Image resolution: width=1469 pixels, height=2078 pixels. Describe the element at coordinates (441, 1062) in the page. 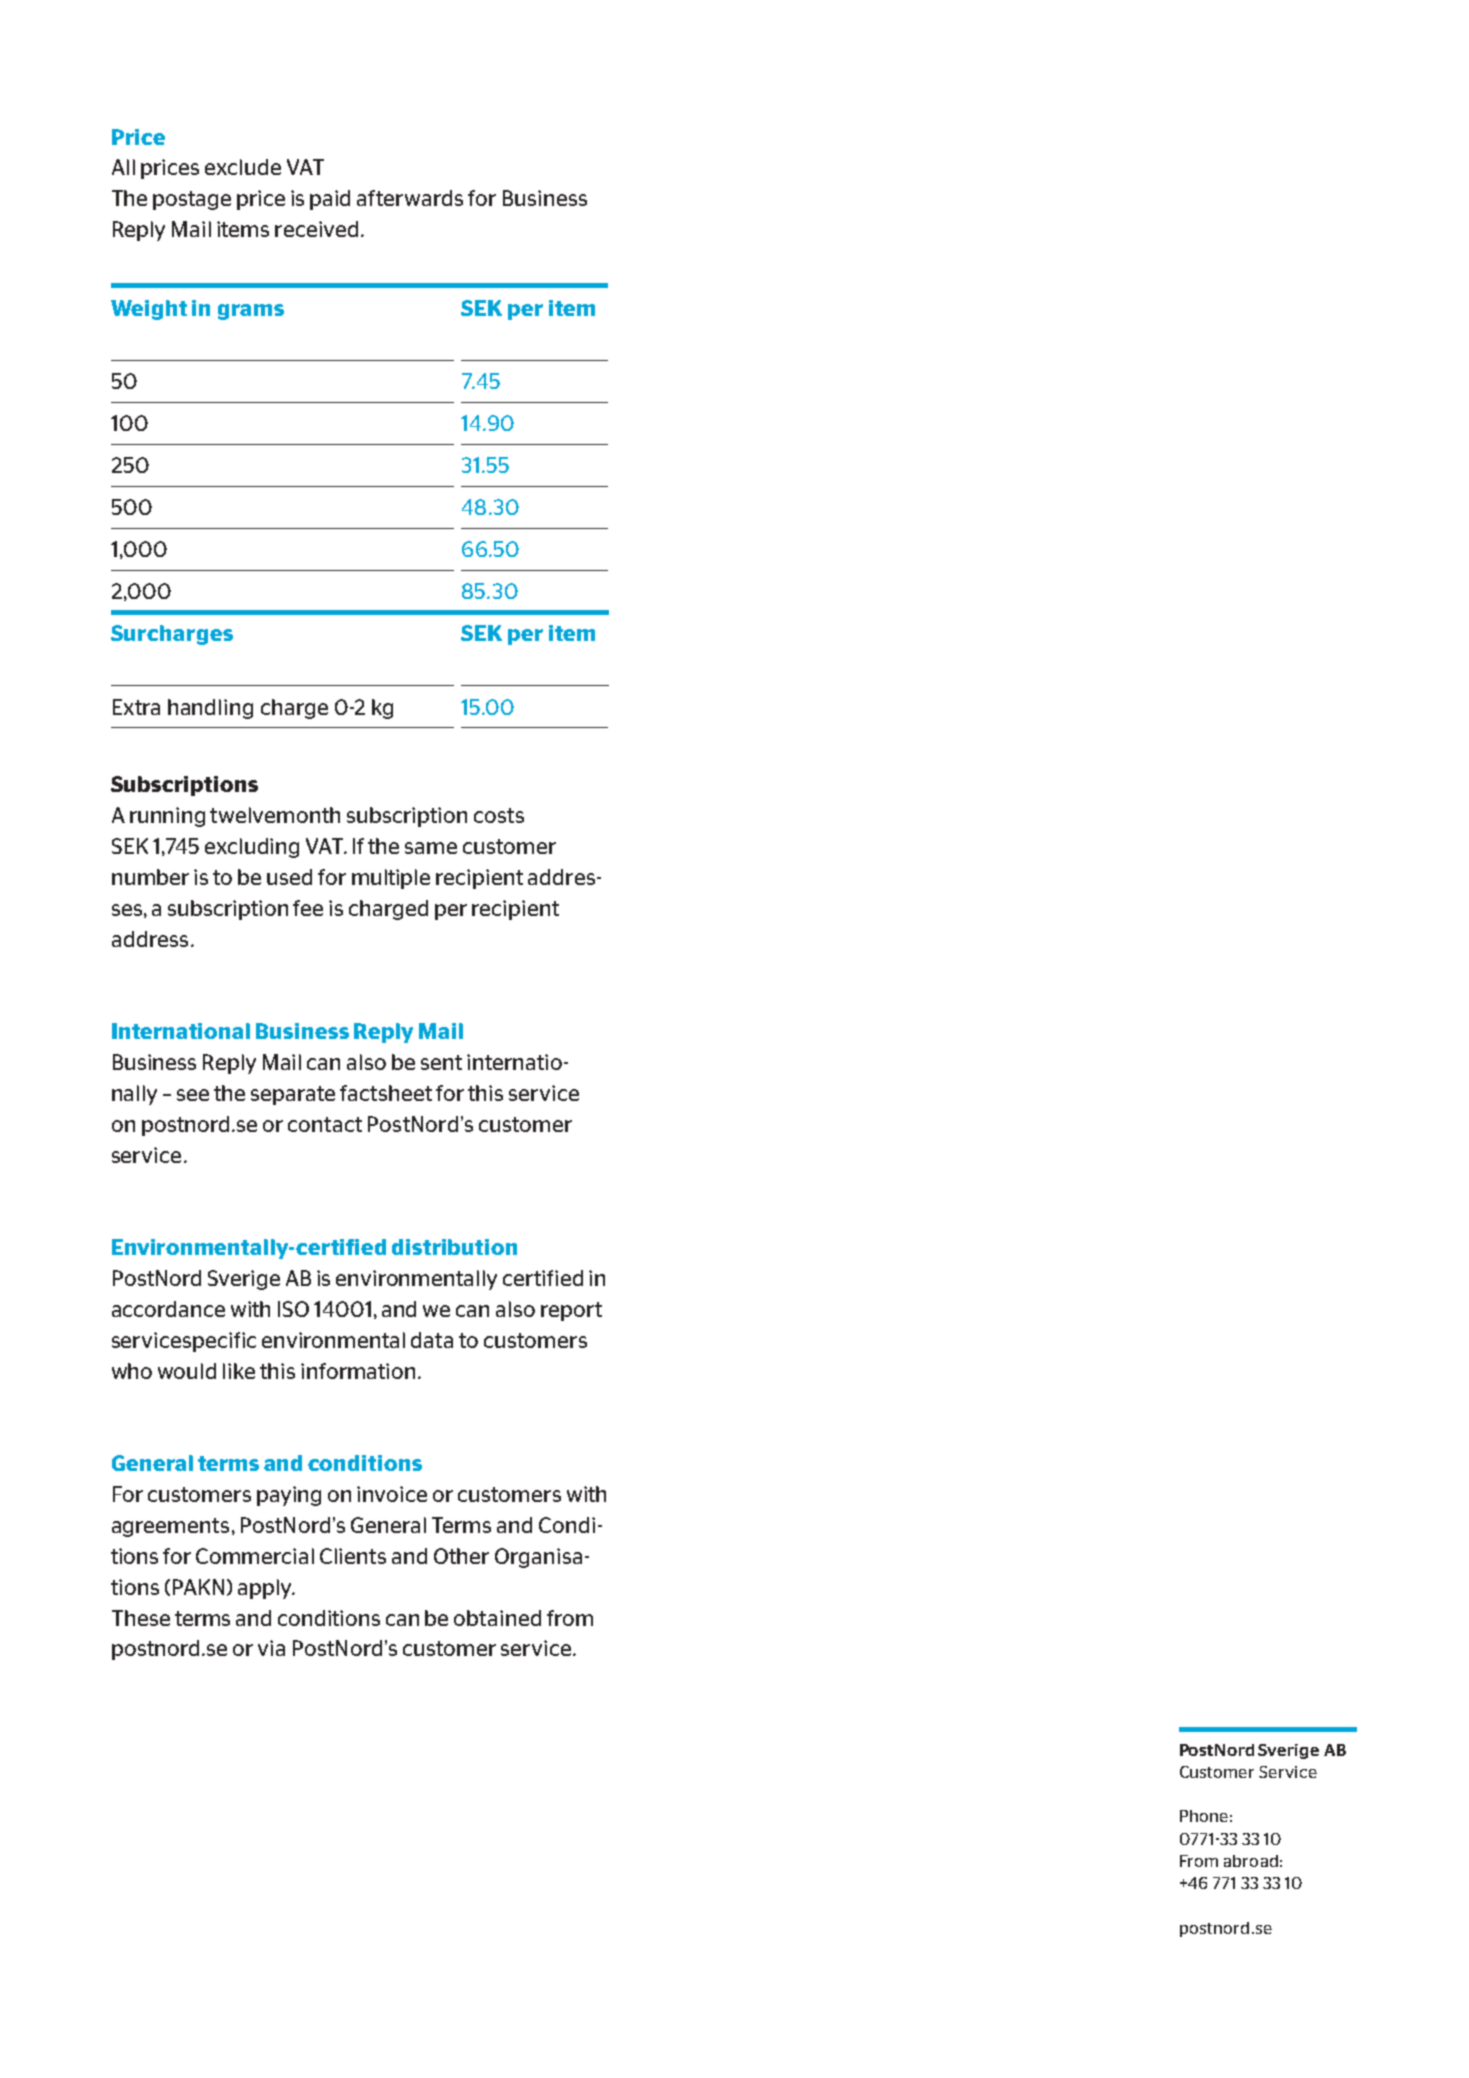

I see `sent` at that location.
